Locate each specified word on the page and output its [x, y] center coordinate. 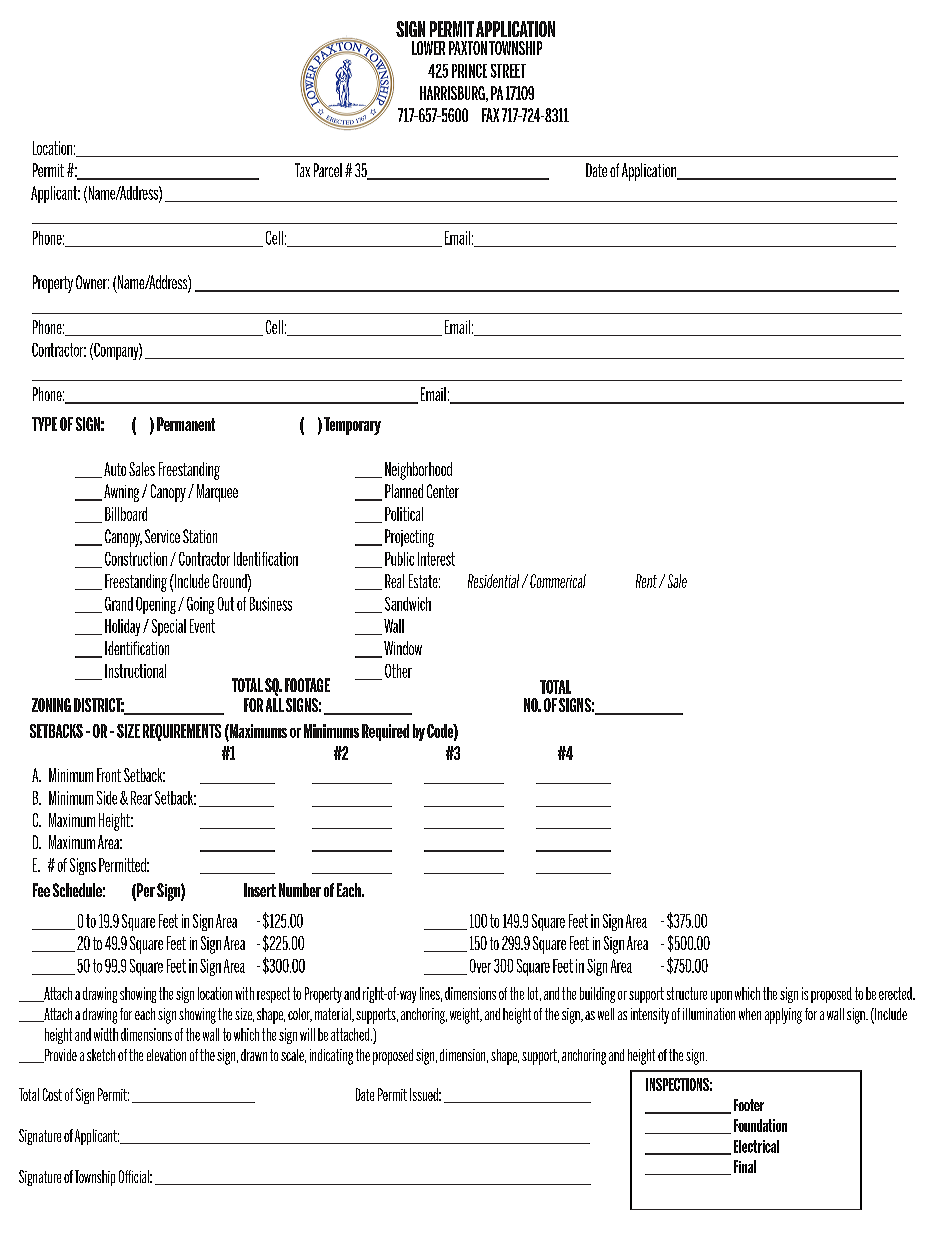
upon [721, 997]
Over [480, 966]
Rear [141, 798]
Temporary [352, 426]
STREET [508, 71]
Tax [302, 170]
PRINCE [469, 71]
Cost [52, 1094]
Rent [646, 581]
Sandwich [408, 604]
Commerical [558, 581]
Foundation [760, 1125]
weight [466, 1016]
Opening [156, 605]
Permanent [186, 424]
